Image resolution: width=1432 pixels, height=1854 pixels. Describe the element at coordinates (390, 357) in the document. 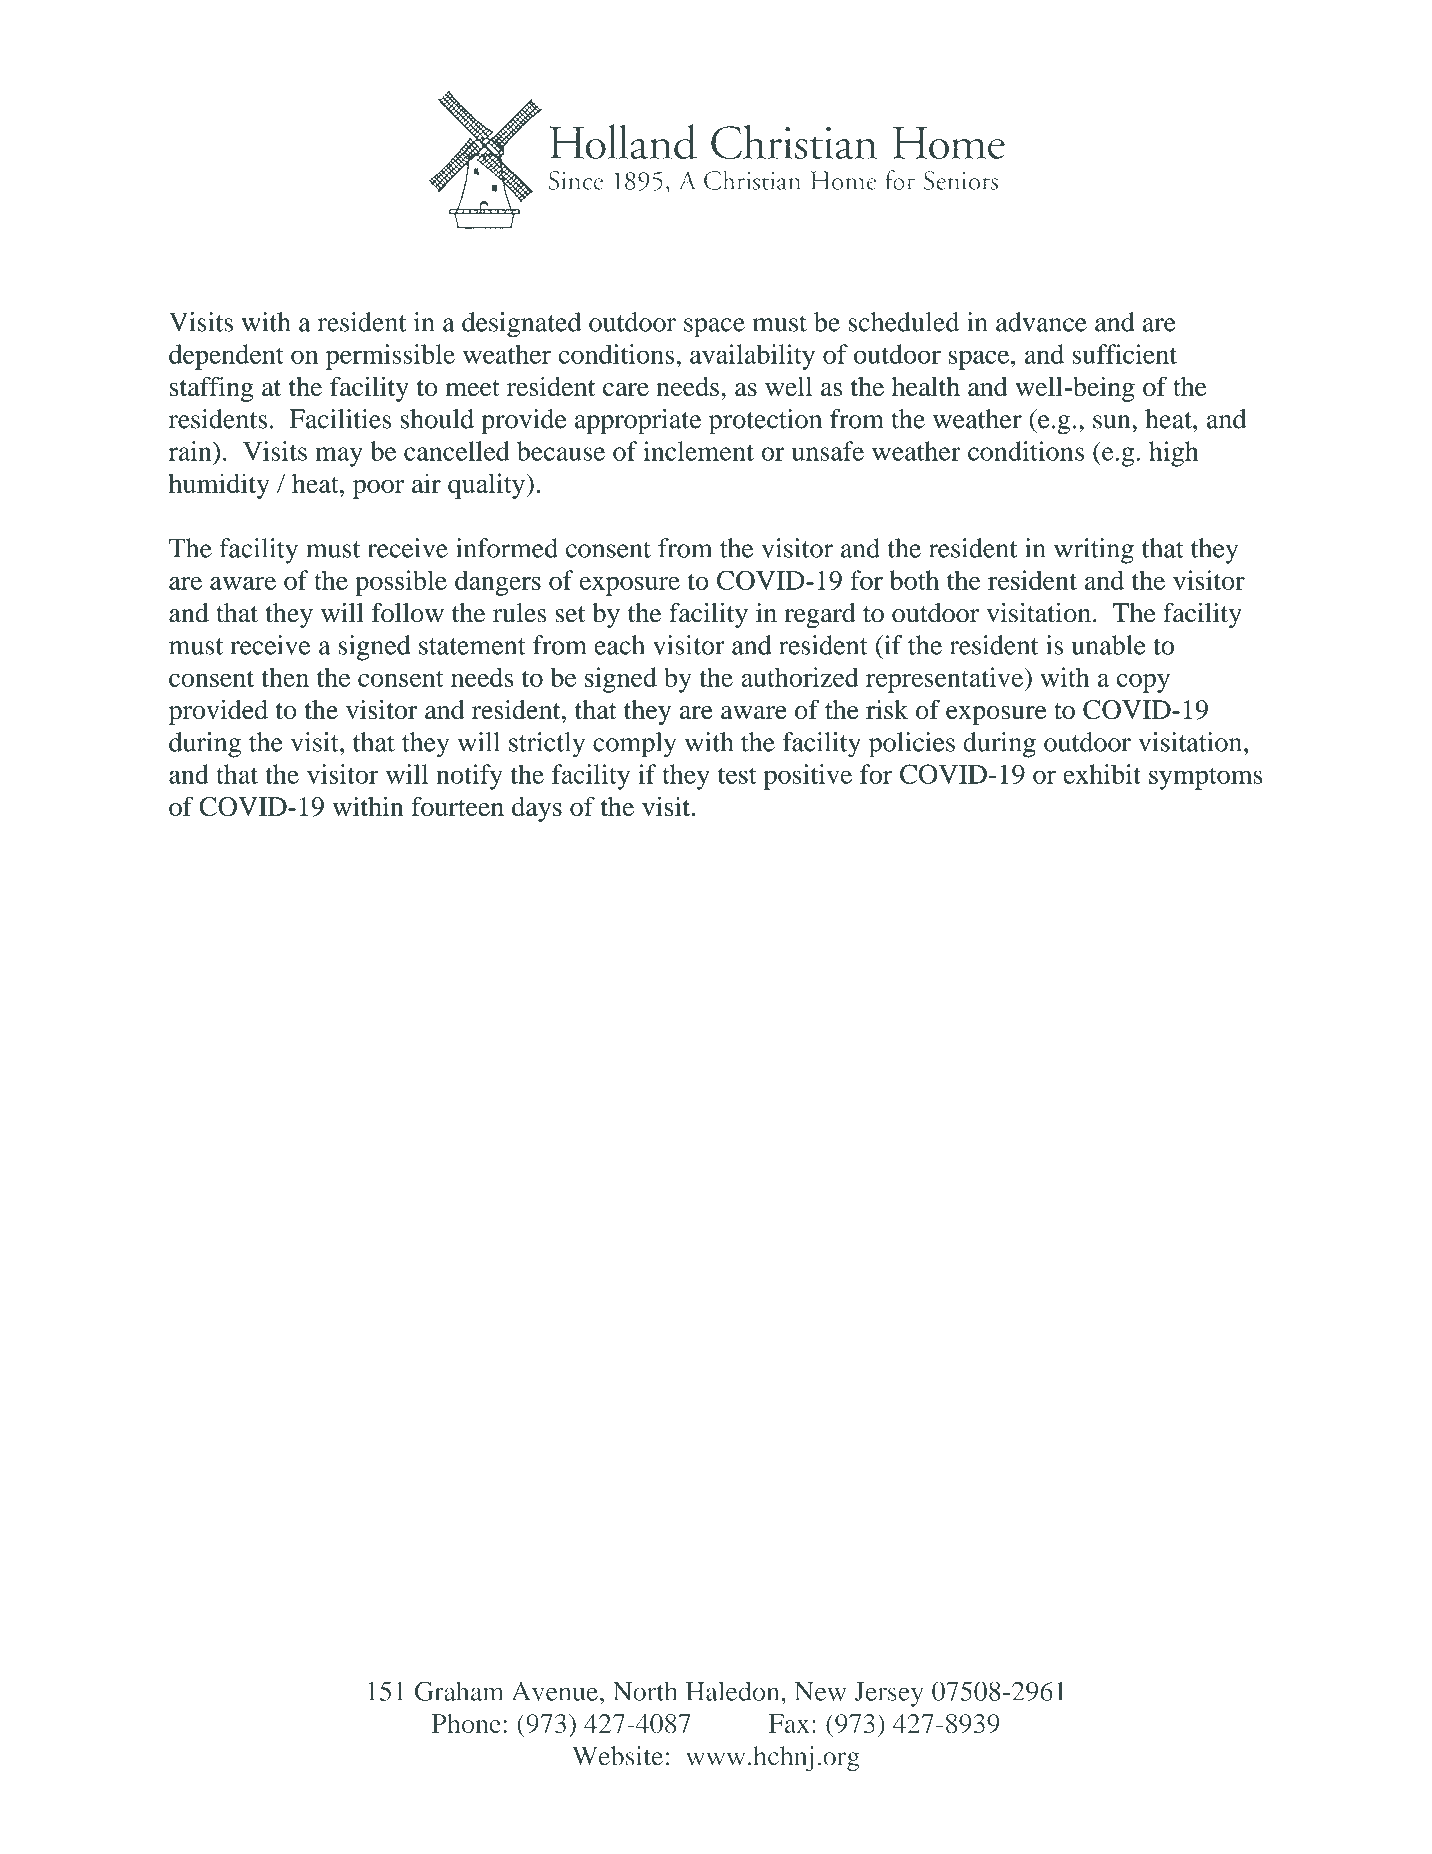

I see `permissible` at that location.
